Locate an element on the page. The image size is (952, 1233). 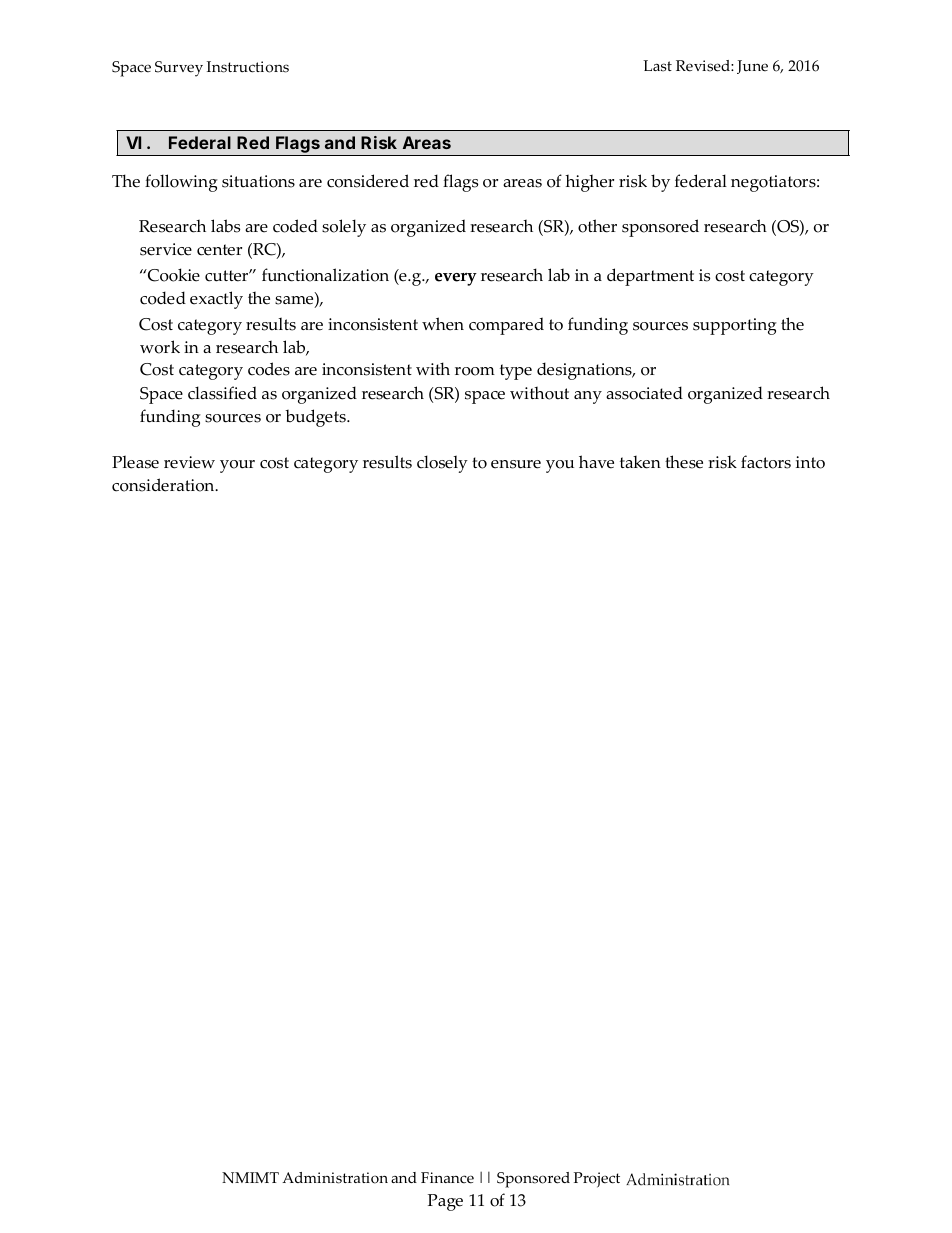
Finance is located at coordinates (447, 1178).
